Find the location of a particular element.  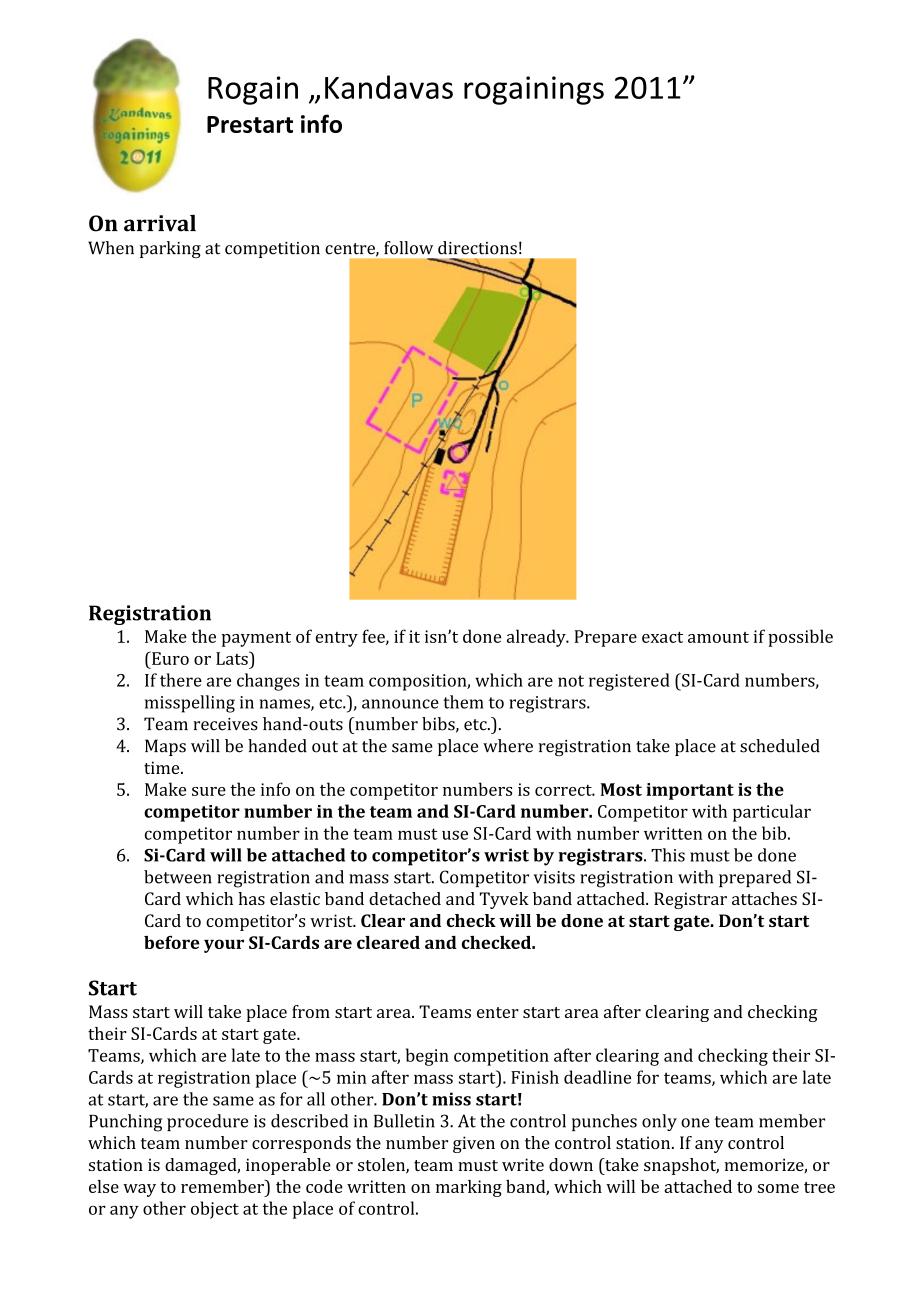

When is located at coordinates (111, 248).
